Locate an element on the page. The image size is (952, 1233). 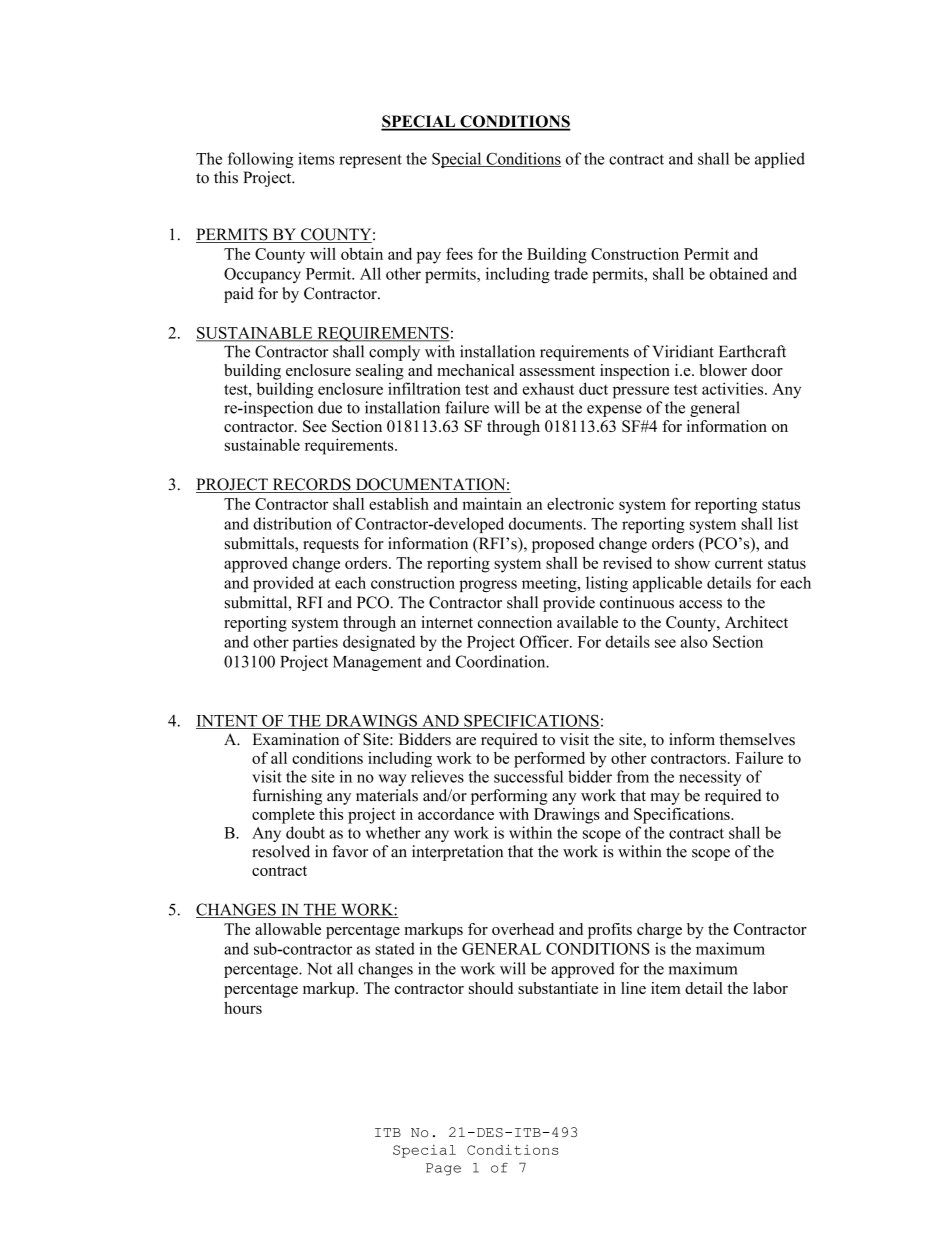
fees is located at coordinates (459, 253).
